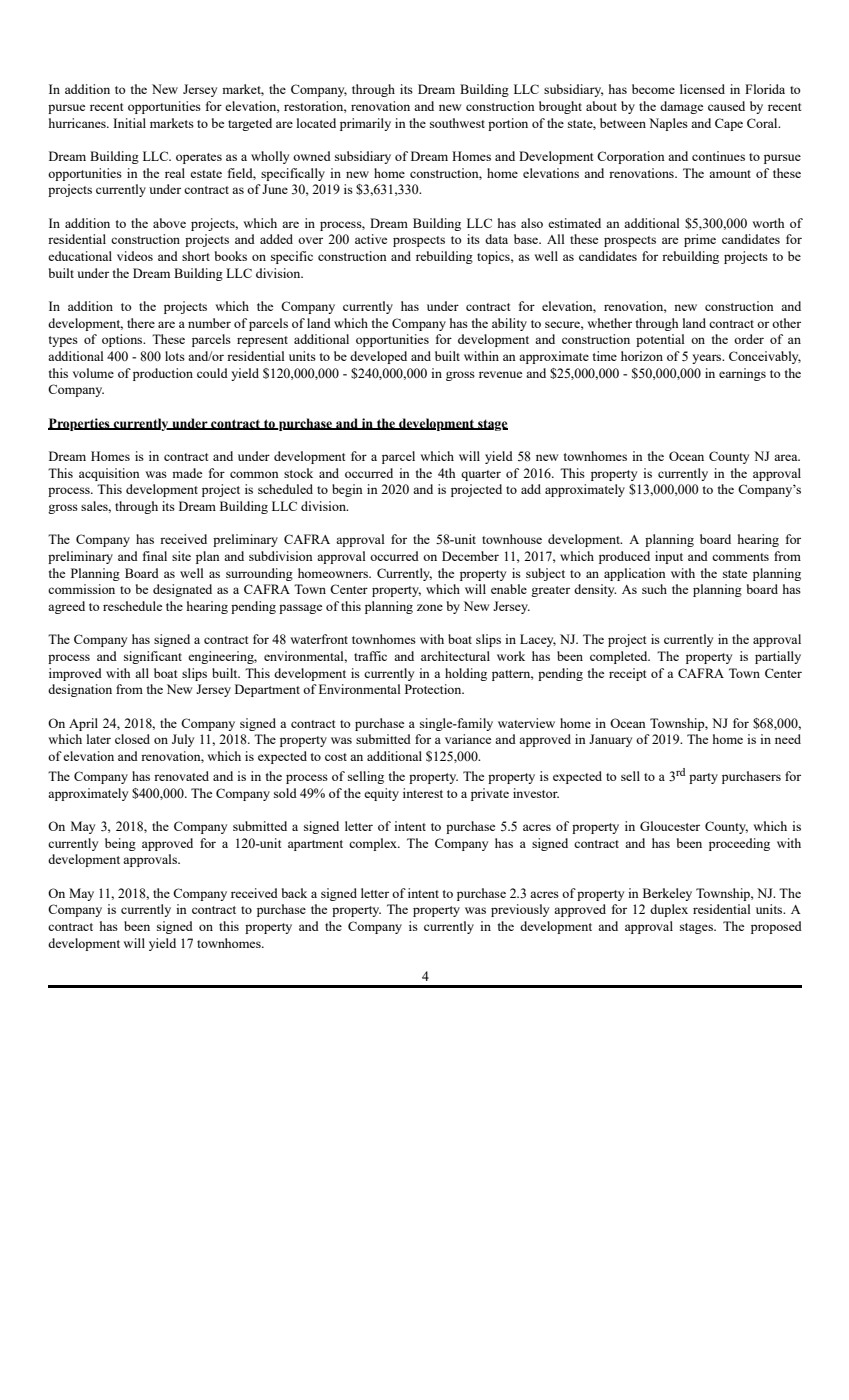 This screenshot has width=849, height=1400. Describe the element at coordinates (778, 657) in the screenshot. I see `partially` at that location.
